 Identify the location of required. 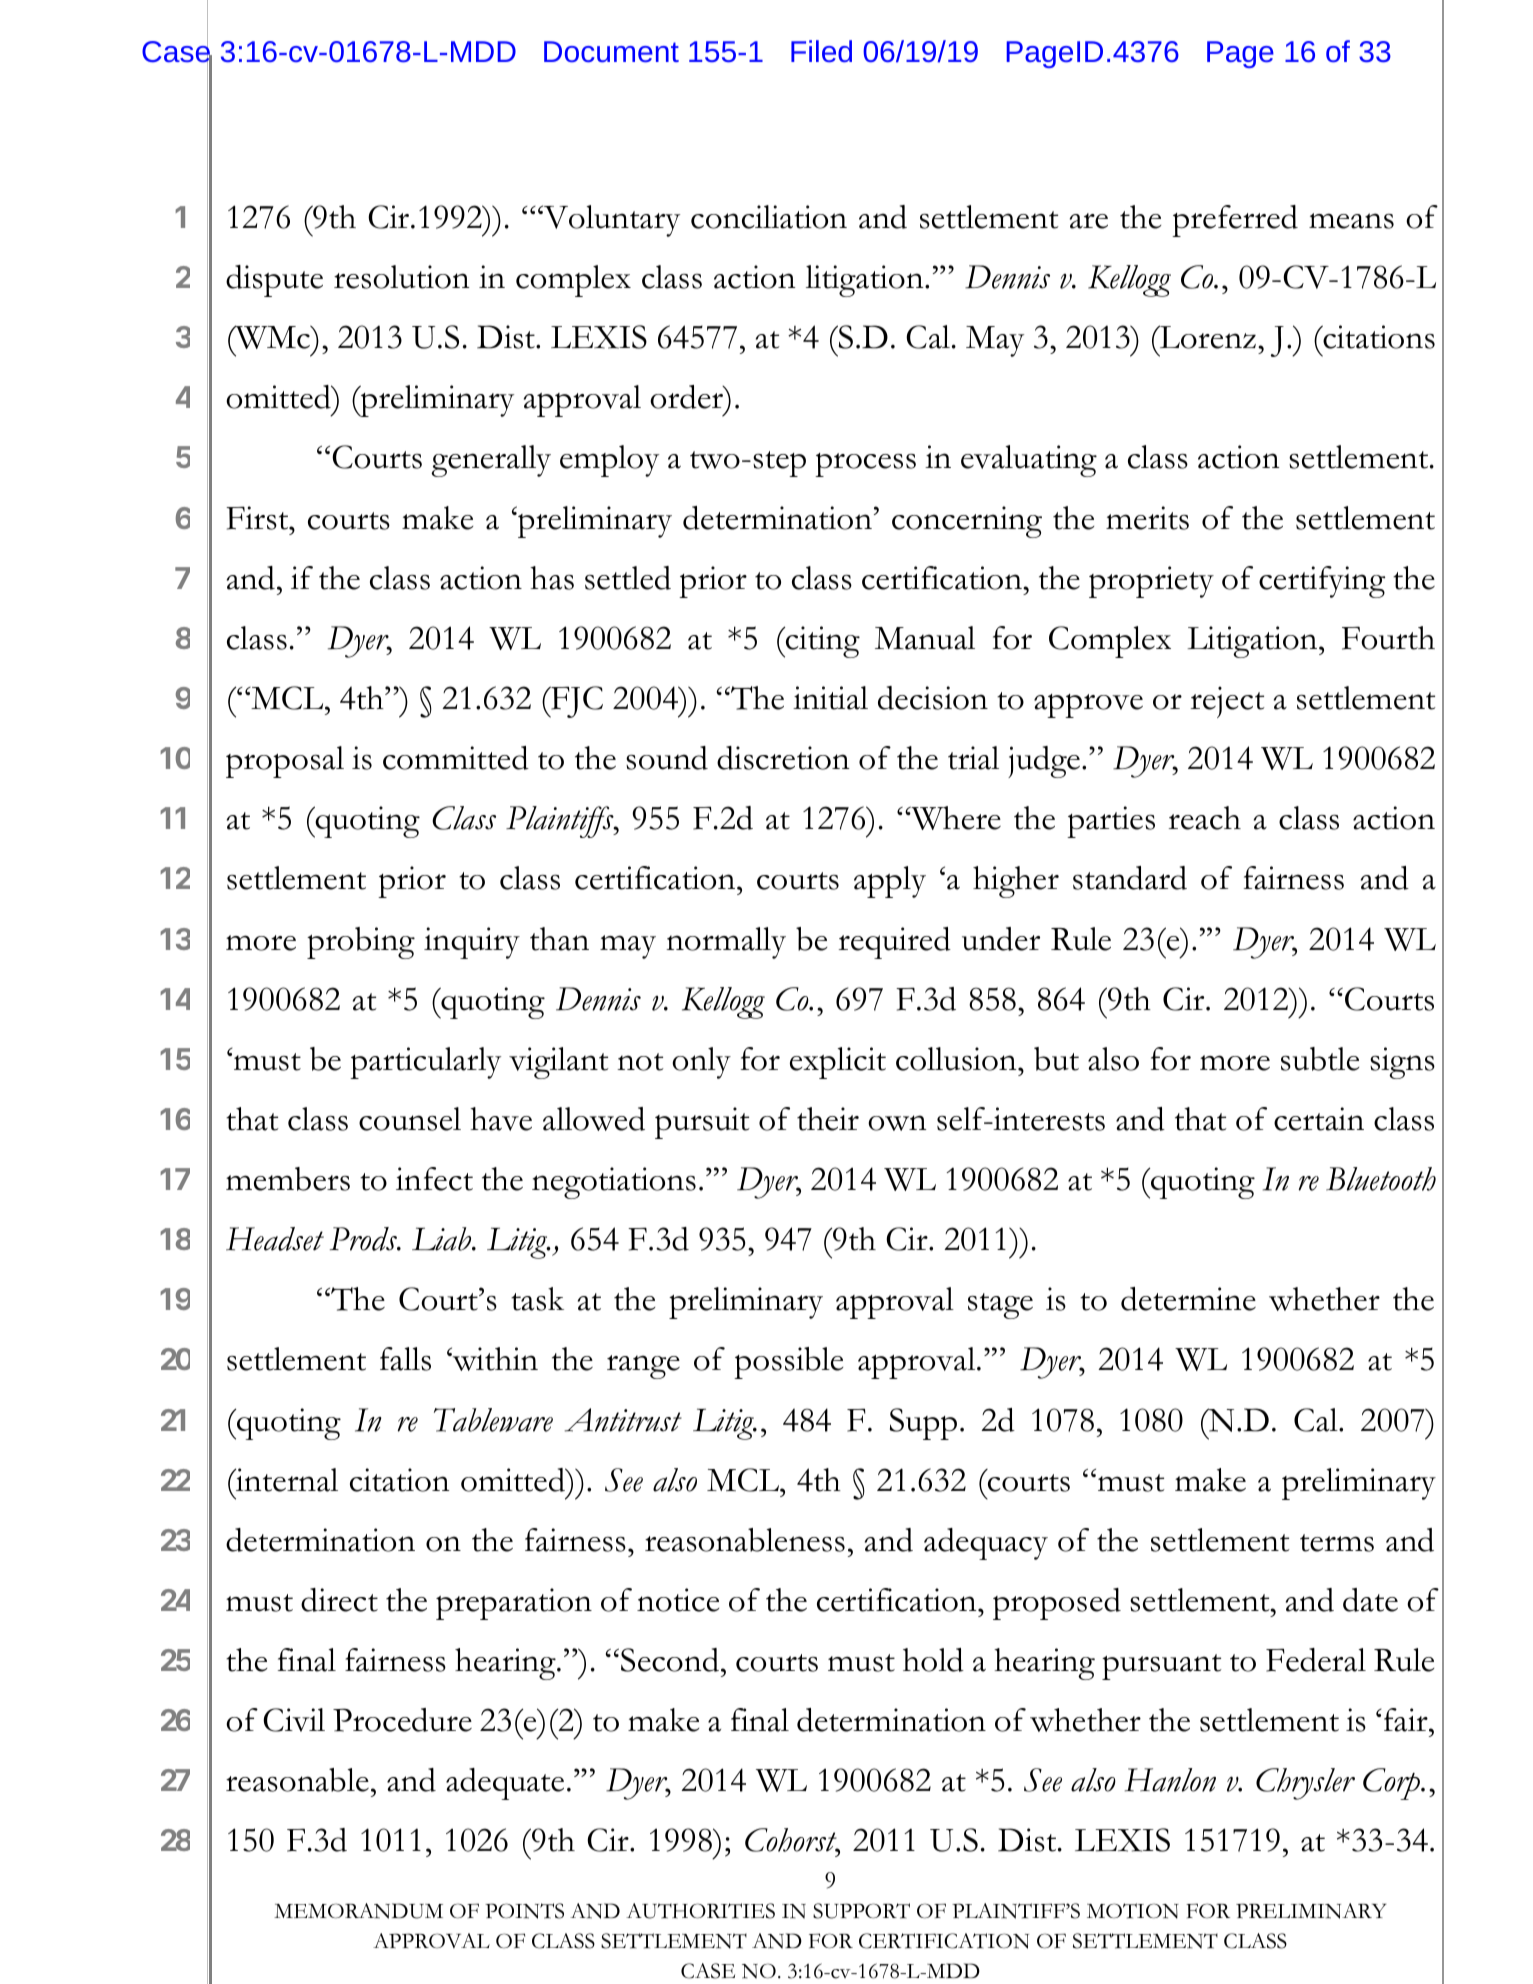
(895, 943).
